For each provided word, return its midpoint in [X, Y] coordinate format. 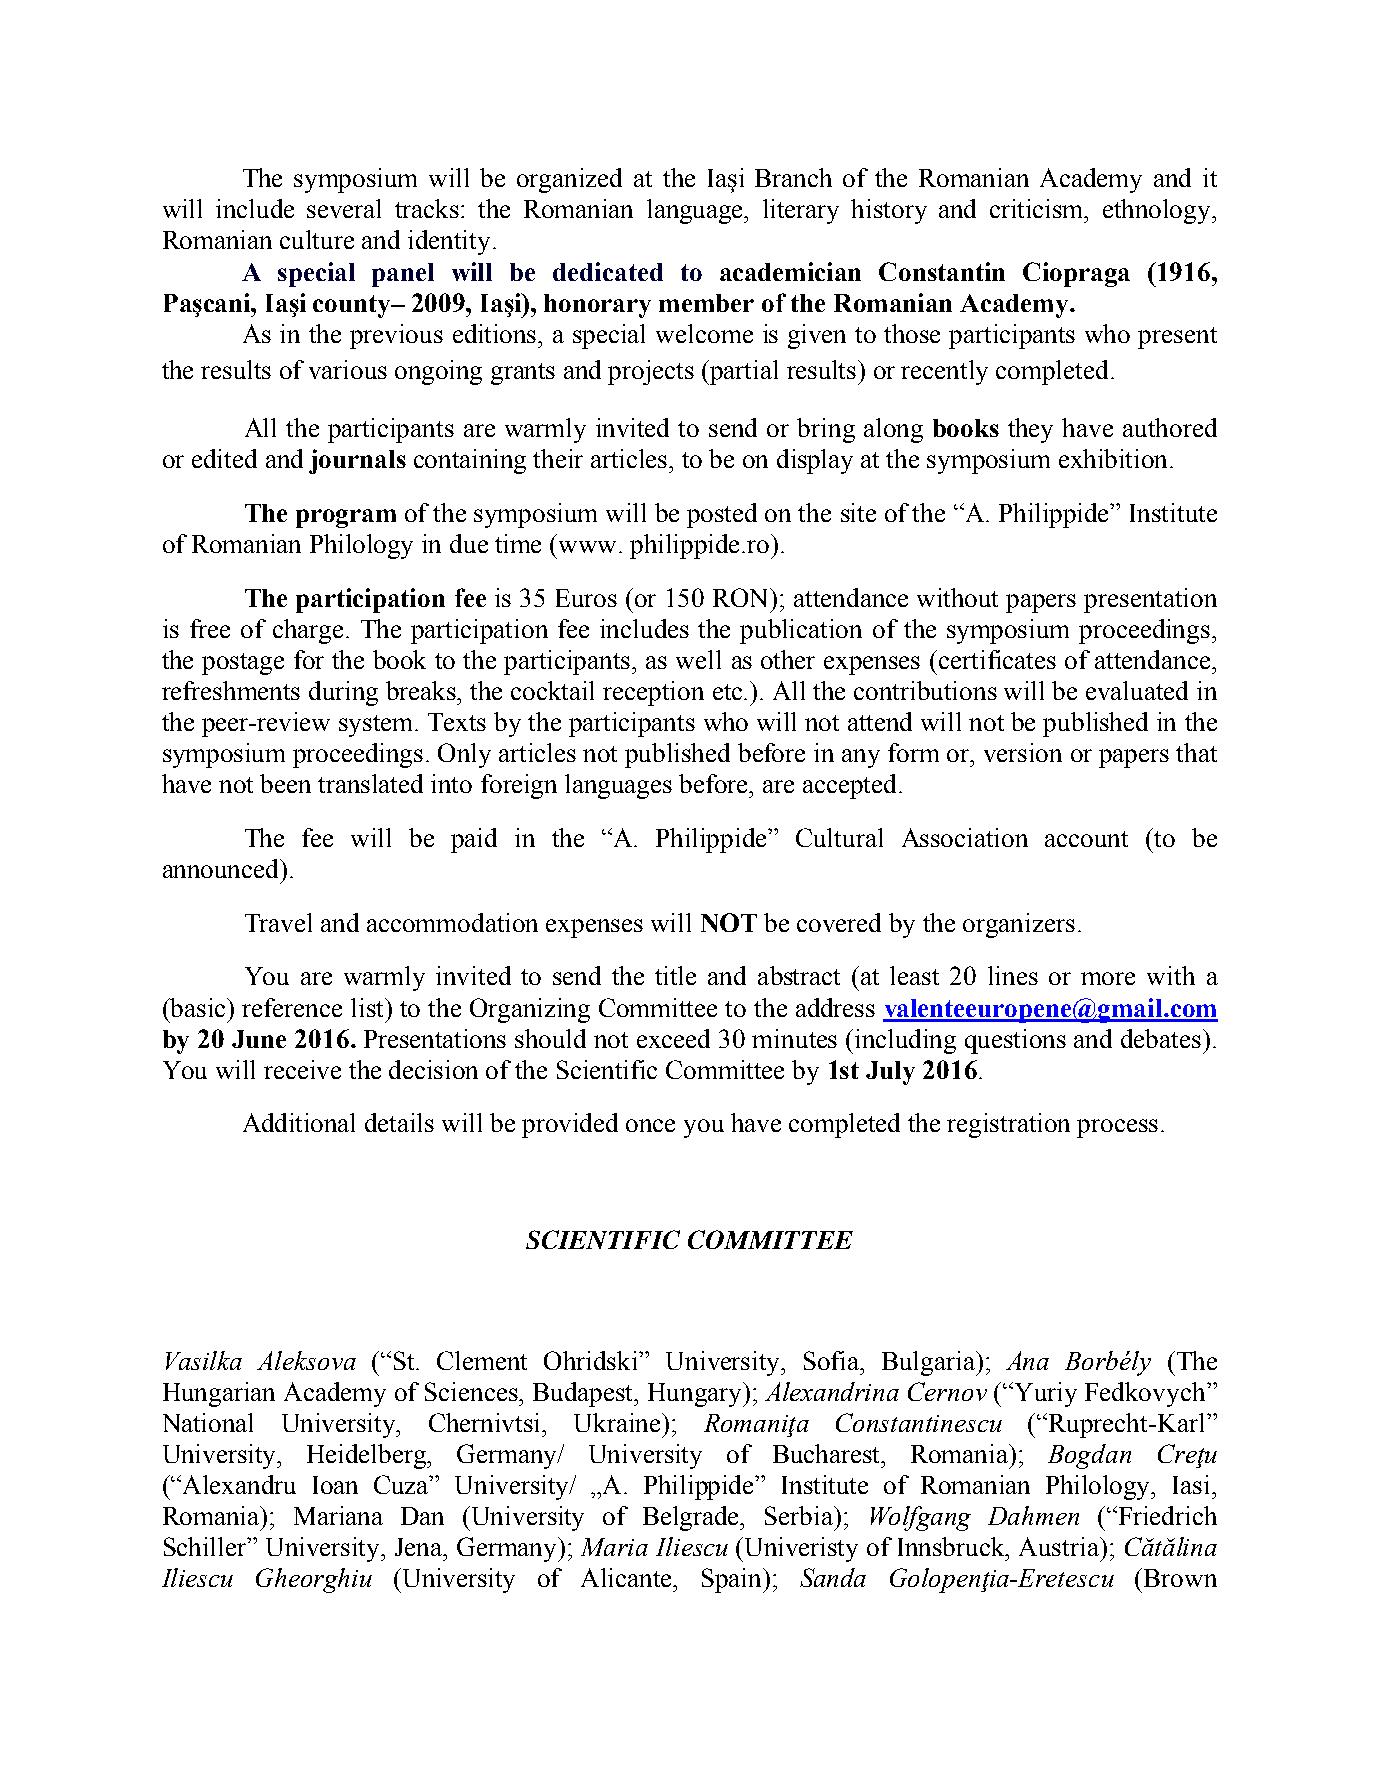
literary [801, 211]
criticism [1038, 208]
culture [317, 239]
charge [308, 631]
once [650, 1125]
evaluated [1137, 690]
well [698, 659]
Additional [299, 1122]
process [1117, 1128]
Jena [420, 1547]
